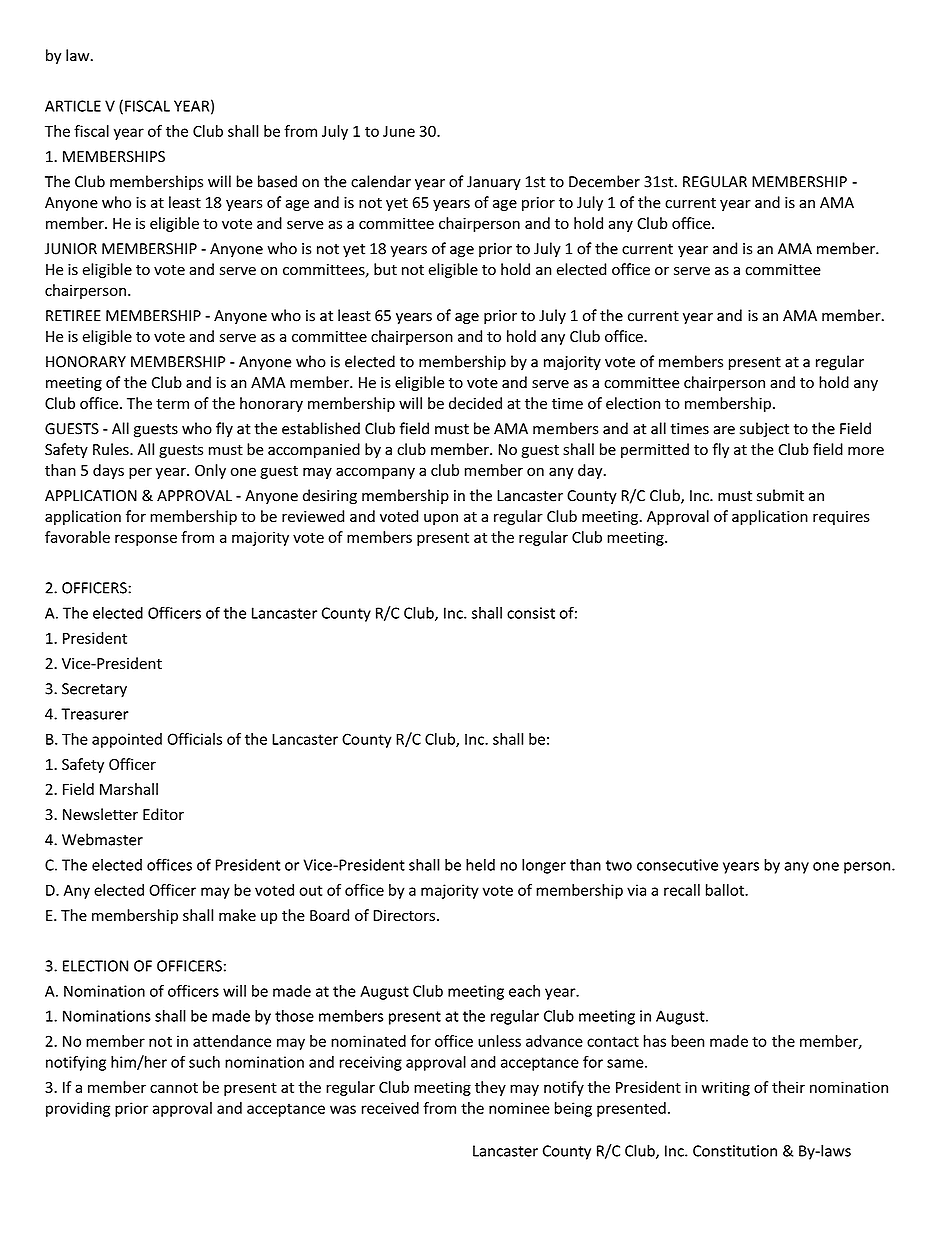 The width and height of the screenshot is (952, 1233). What do you see at coordinates (399, 131) in the screenshot?
I see `June` at bounding box center [399, 131].
